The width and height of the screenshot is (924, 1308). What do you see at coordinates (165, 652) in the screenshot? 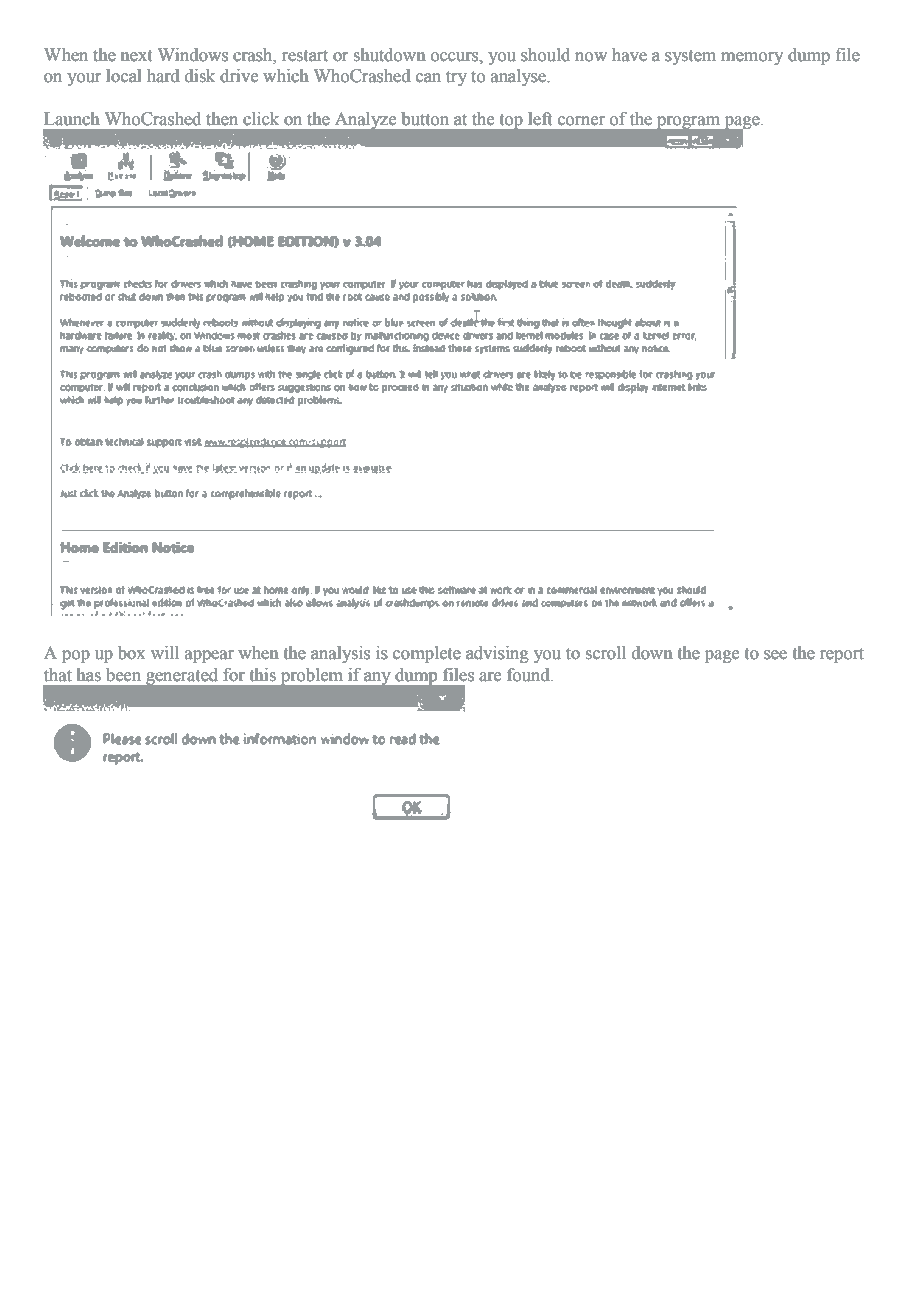
I see `will` at bounding box center [165, 652].
